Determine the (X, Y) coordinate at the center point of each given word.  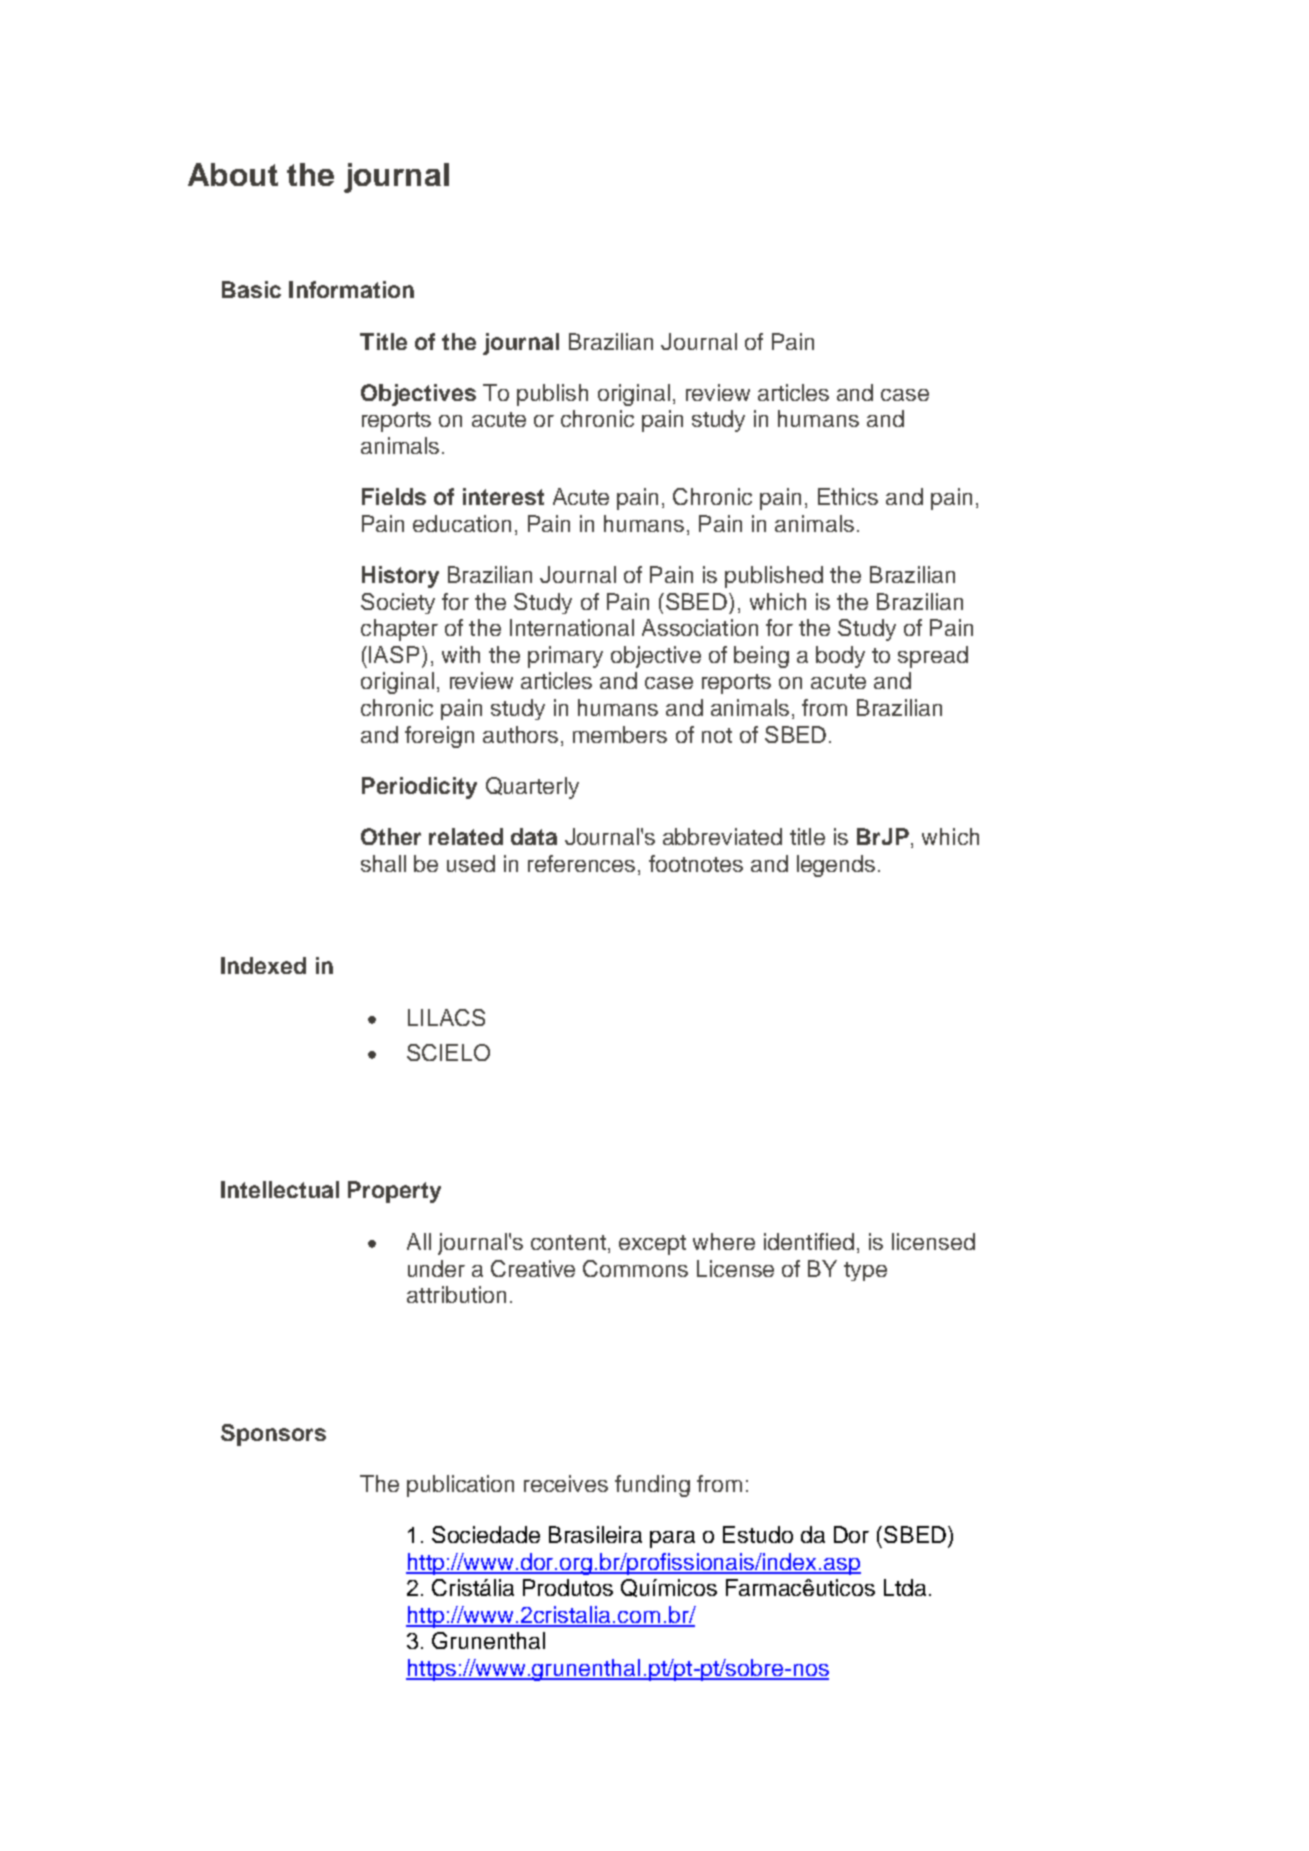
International (572, 627)
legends (836, 866)
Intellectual (280, 1189)
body (840, 657)
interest (503, 496)
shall (383, 863)
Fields (394, 496)
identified (809, 1241)
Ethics (848, 496)
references (581, 863)
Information (351, 289)
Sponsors (273, 1435)
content (568, 1242)
